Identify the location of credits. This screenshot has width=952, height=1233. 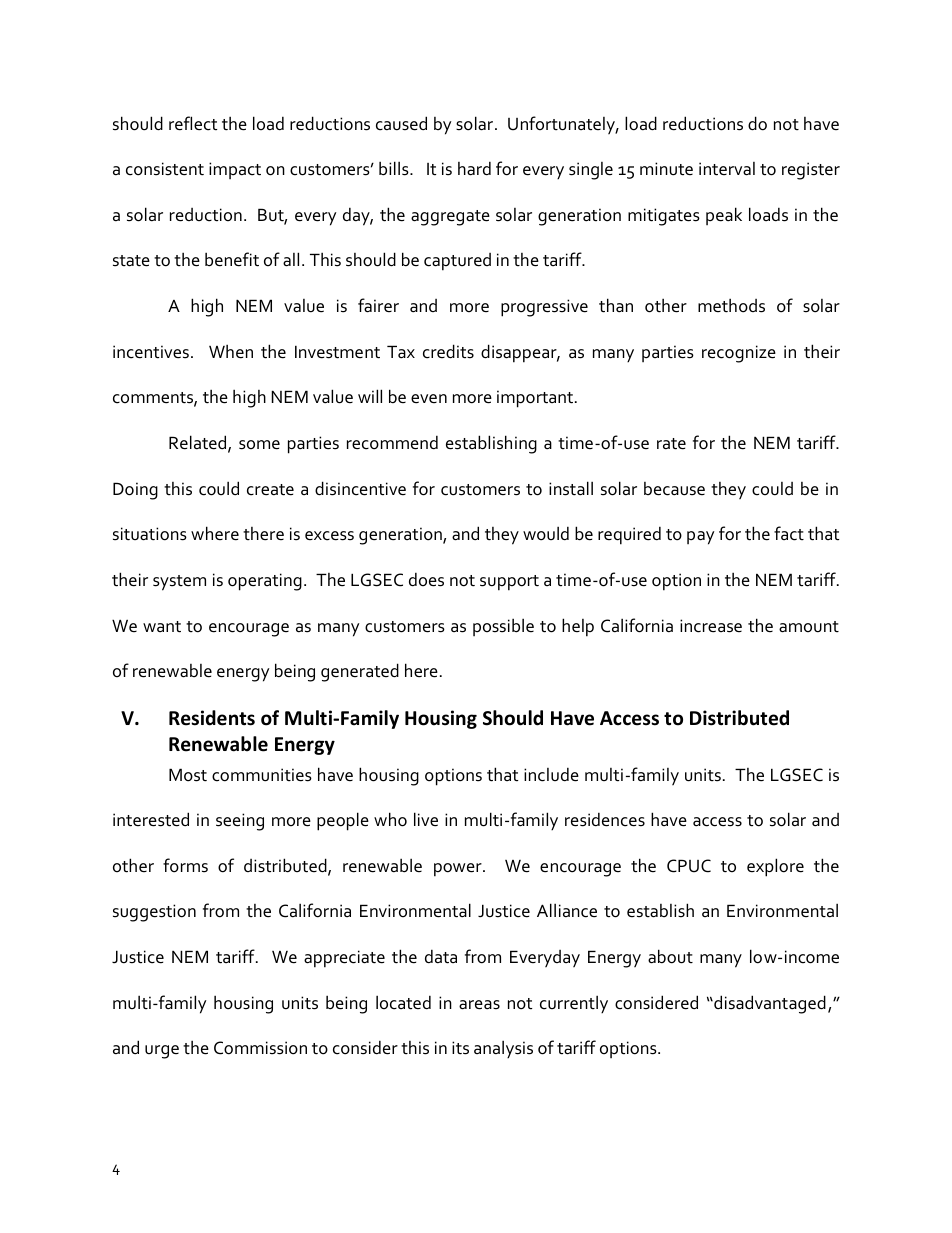
(448, 351).
